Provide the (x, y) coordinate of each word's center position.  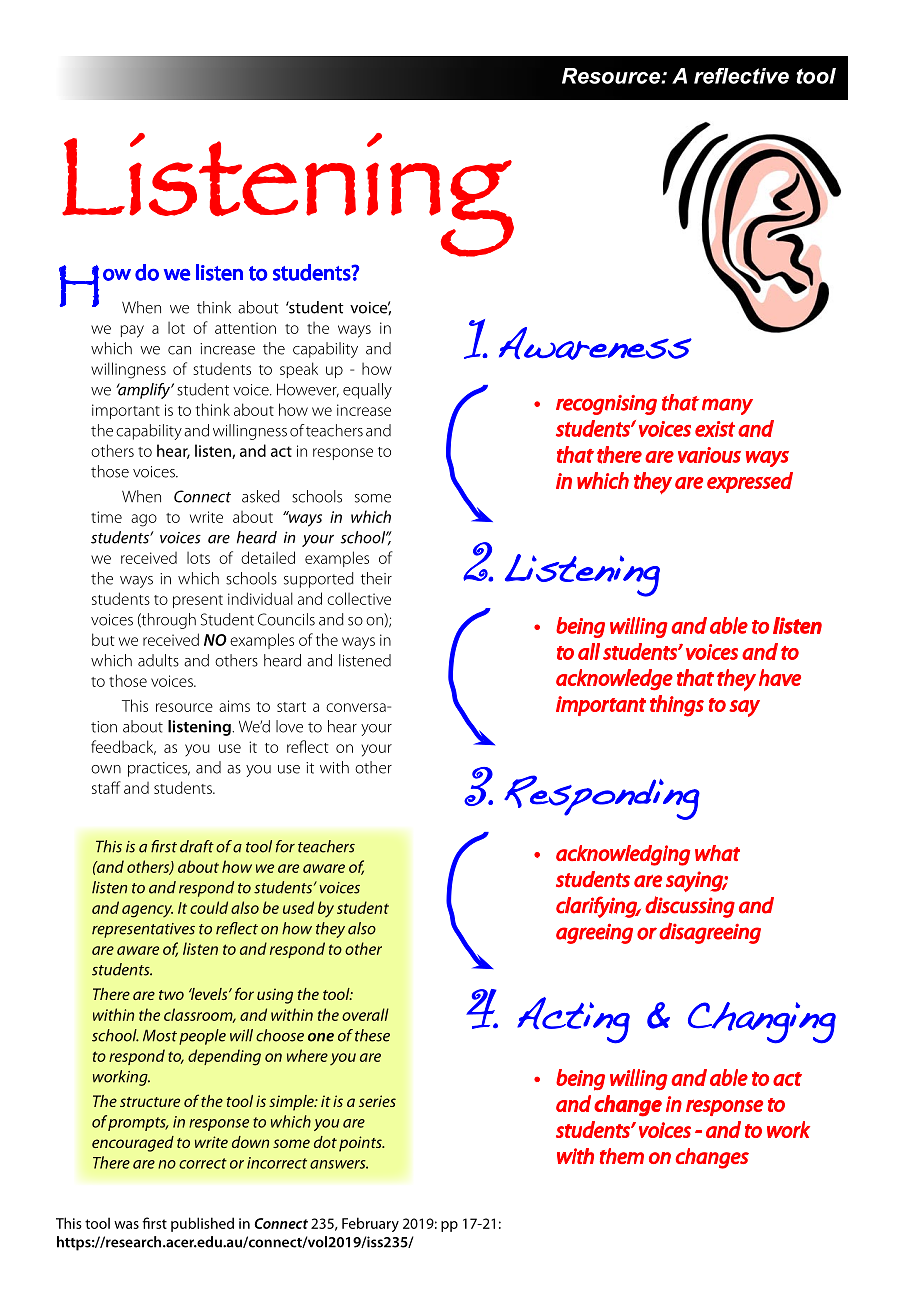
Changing (762, 1022)
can (179, 350)
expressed (750, 482)
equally (367, 391)
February (370, 1224)
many (727, 406)
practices (159, 769)
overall (365, 1014)
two (171, 995)
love (289, 726)
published (202, 1224)
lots (198, 558)
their (376, 578)
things (677, 706)
